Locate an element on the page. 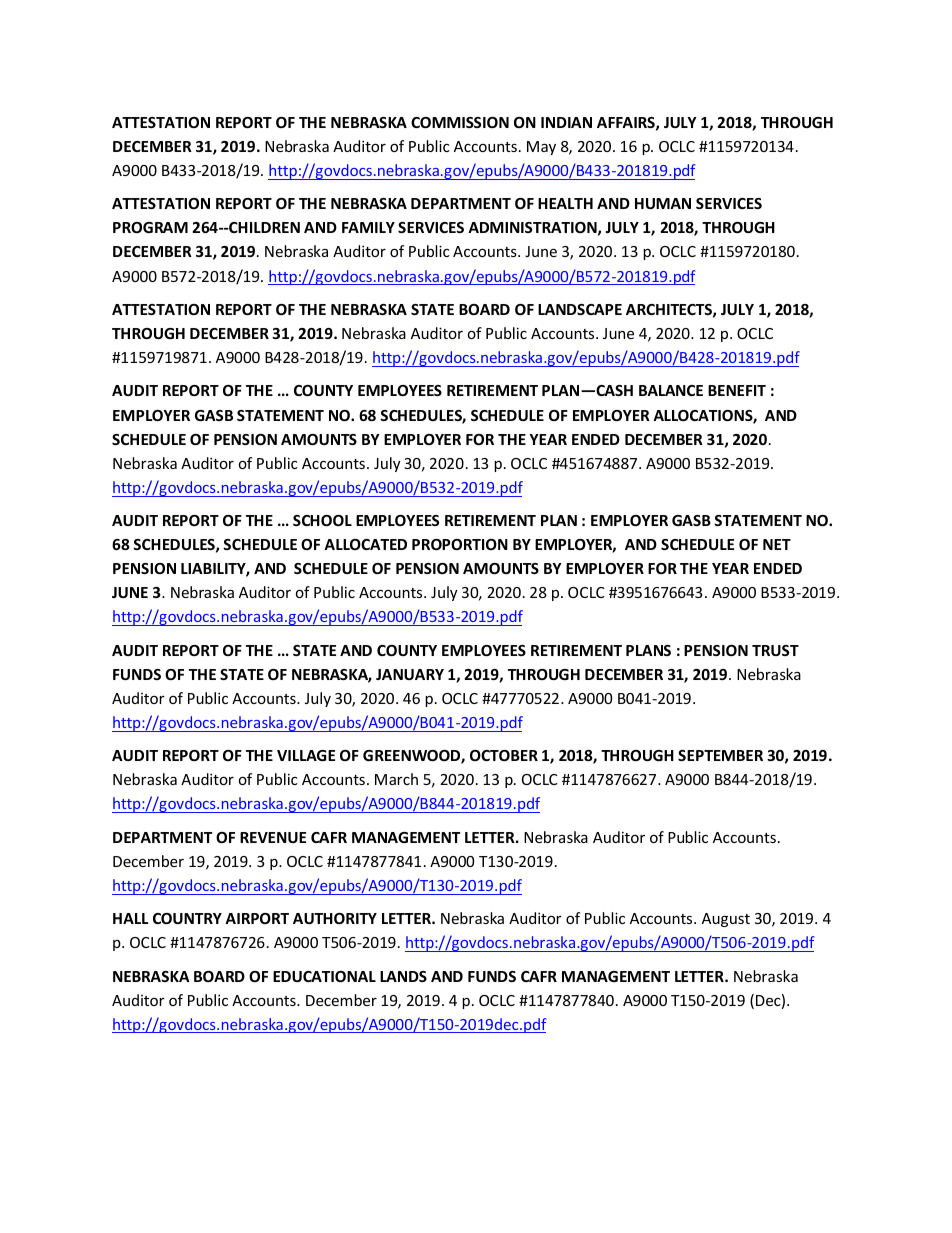 Image resolution: width=952 pixels, height=1233 pixels. COUNTRY is located at coordinates (187, 918).
